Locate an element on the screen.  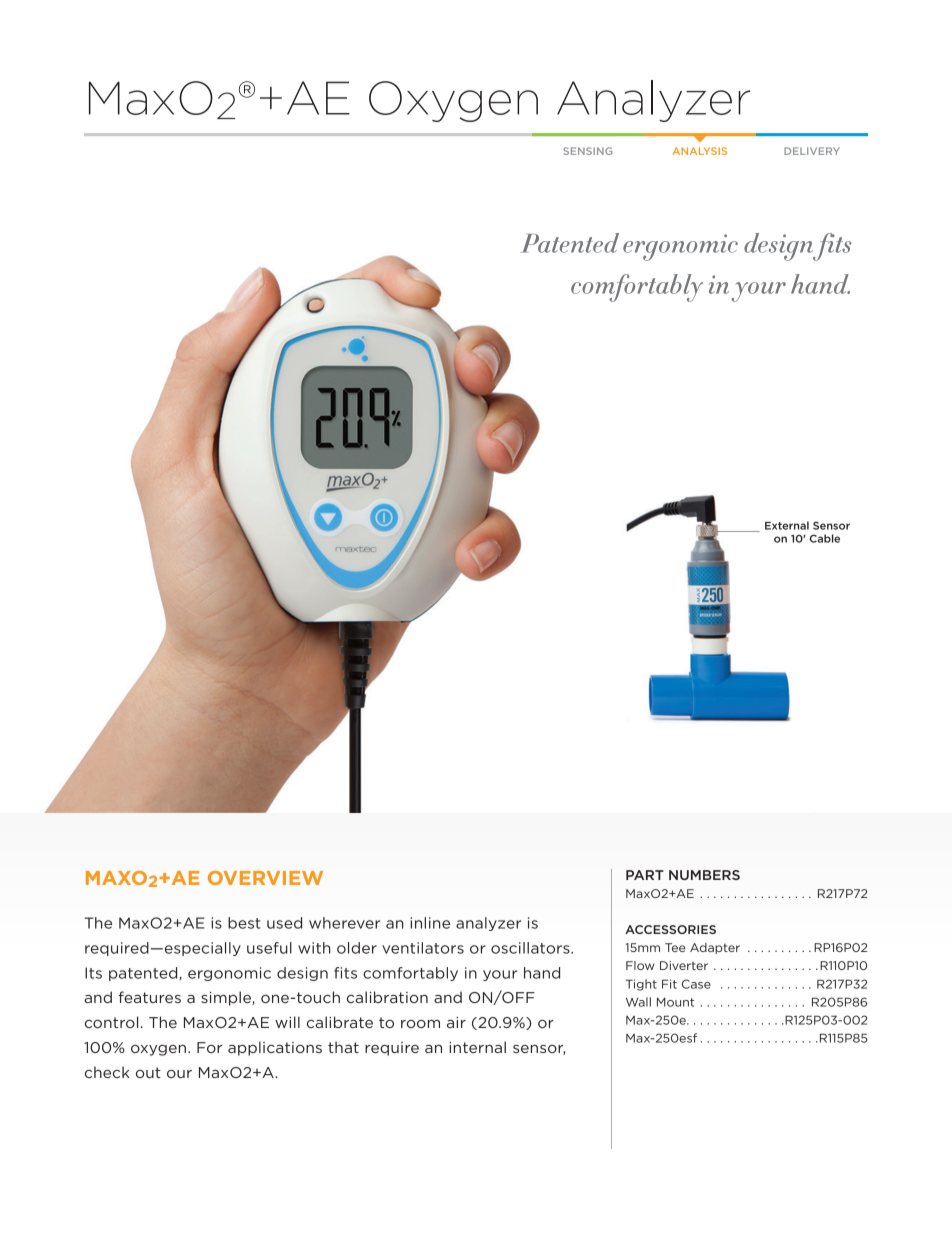
ANALYSIS is located at coordinates (699, 151).
